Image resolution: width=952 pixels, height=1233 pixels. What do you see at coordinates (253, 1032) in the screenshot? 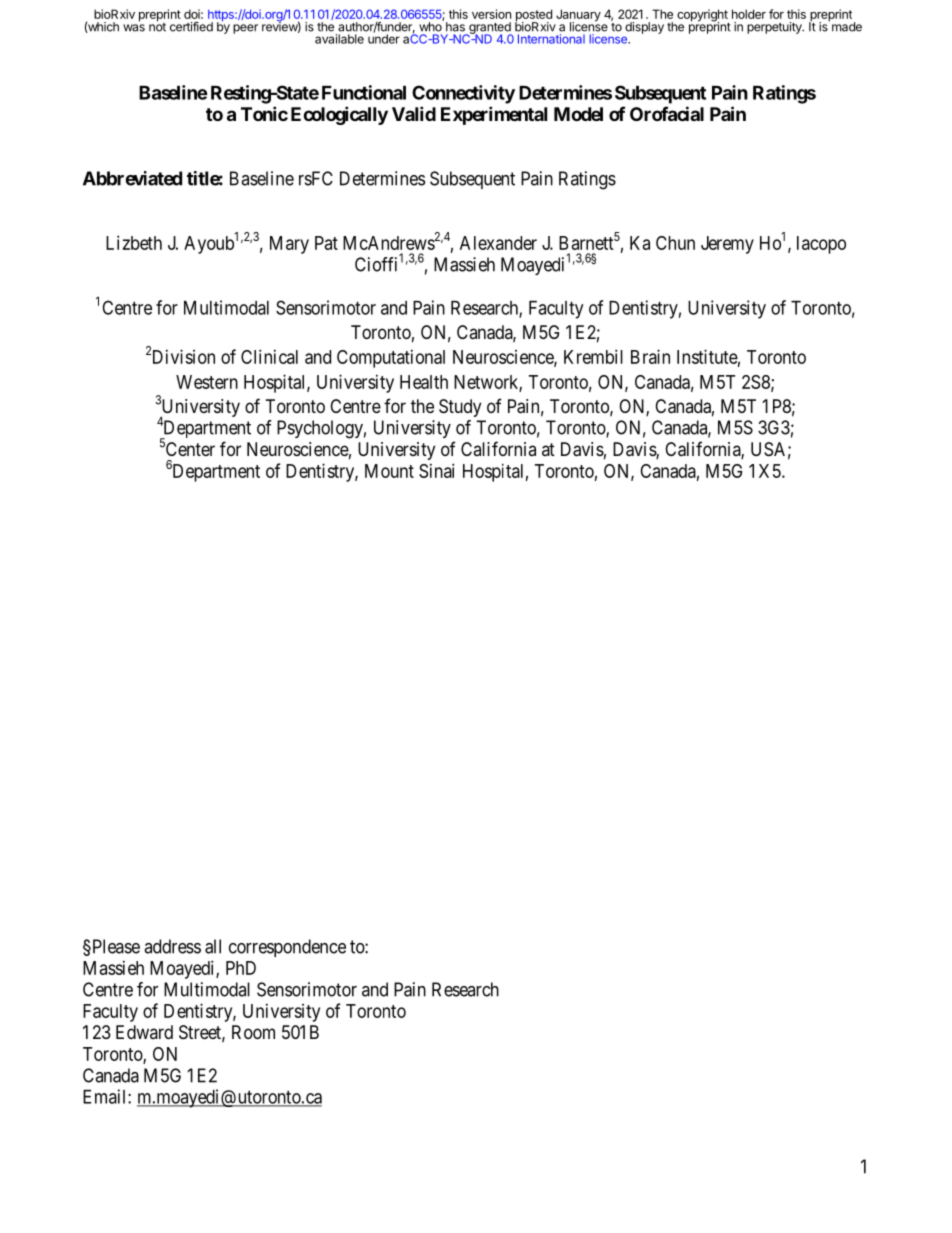
I see `Room` at bounding box center [253, 1032].
